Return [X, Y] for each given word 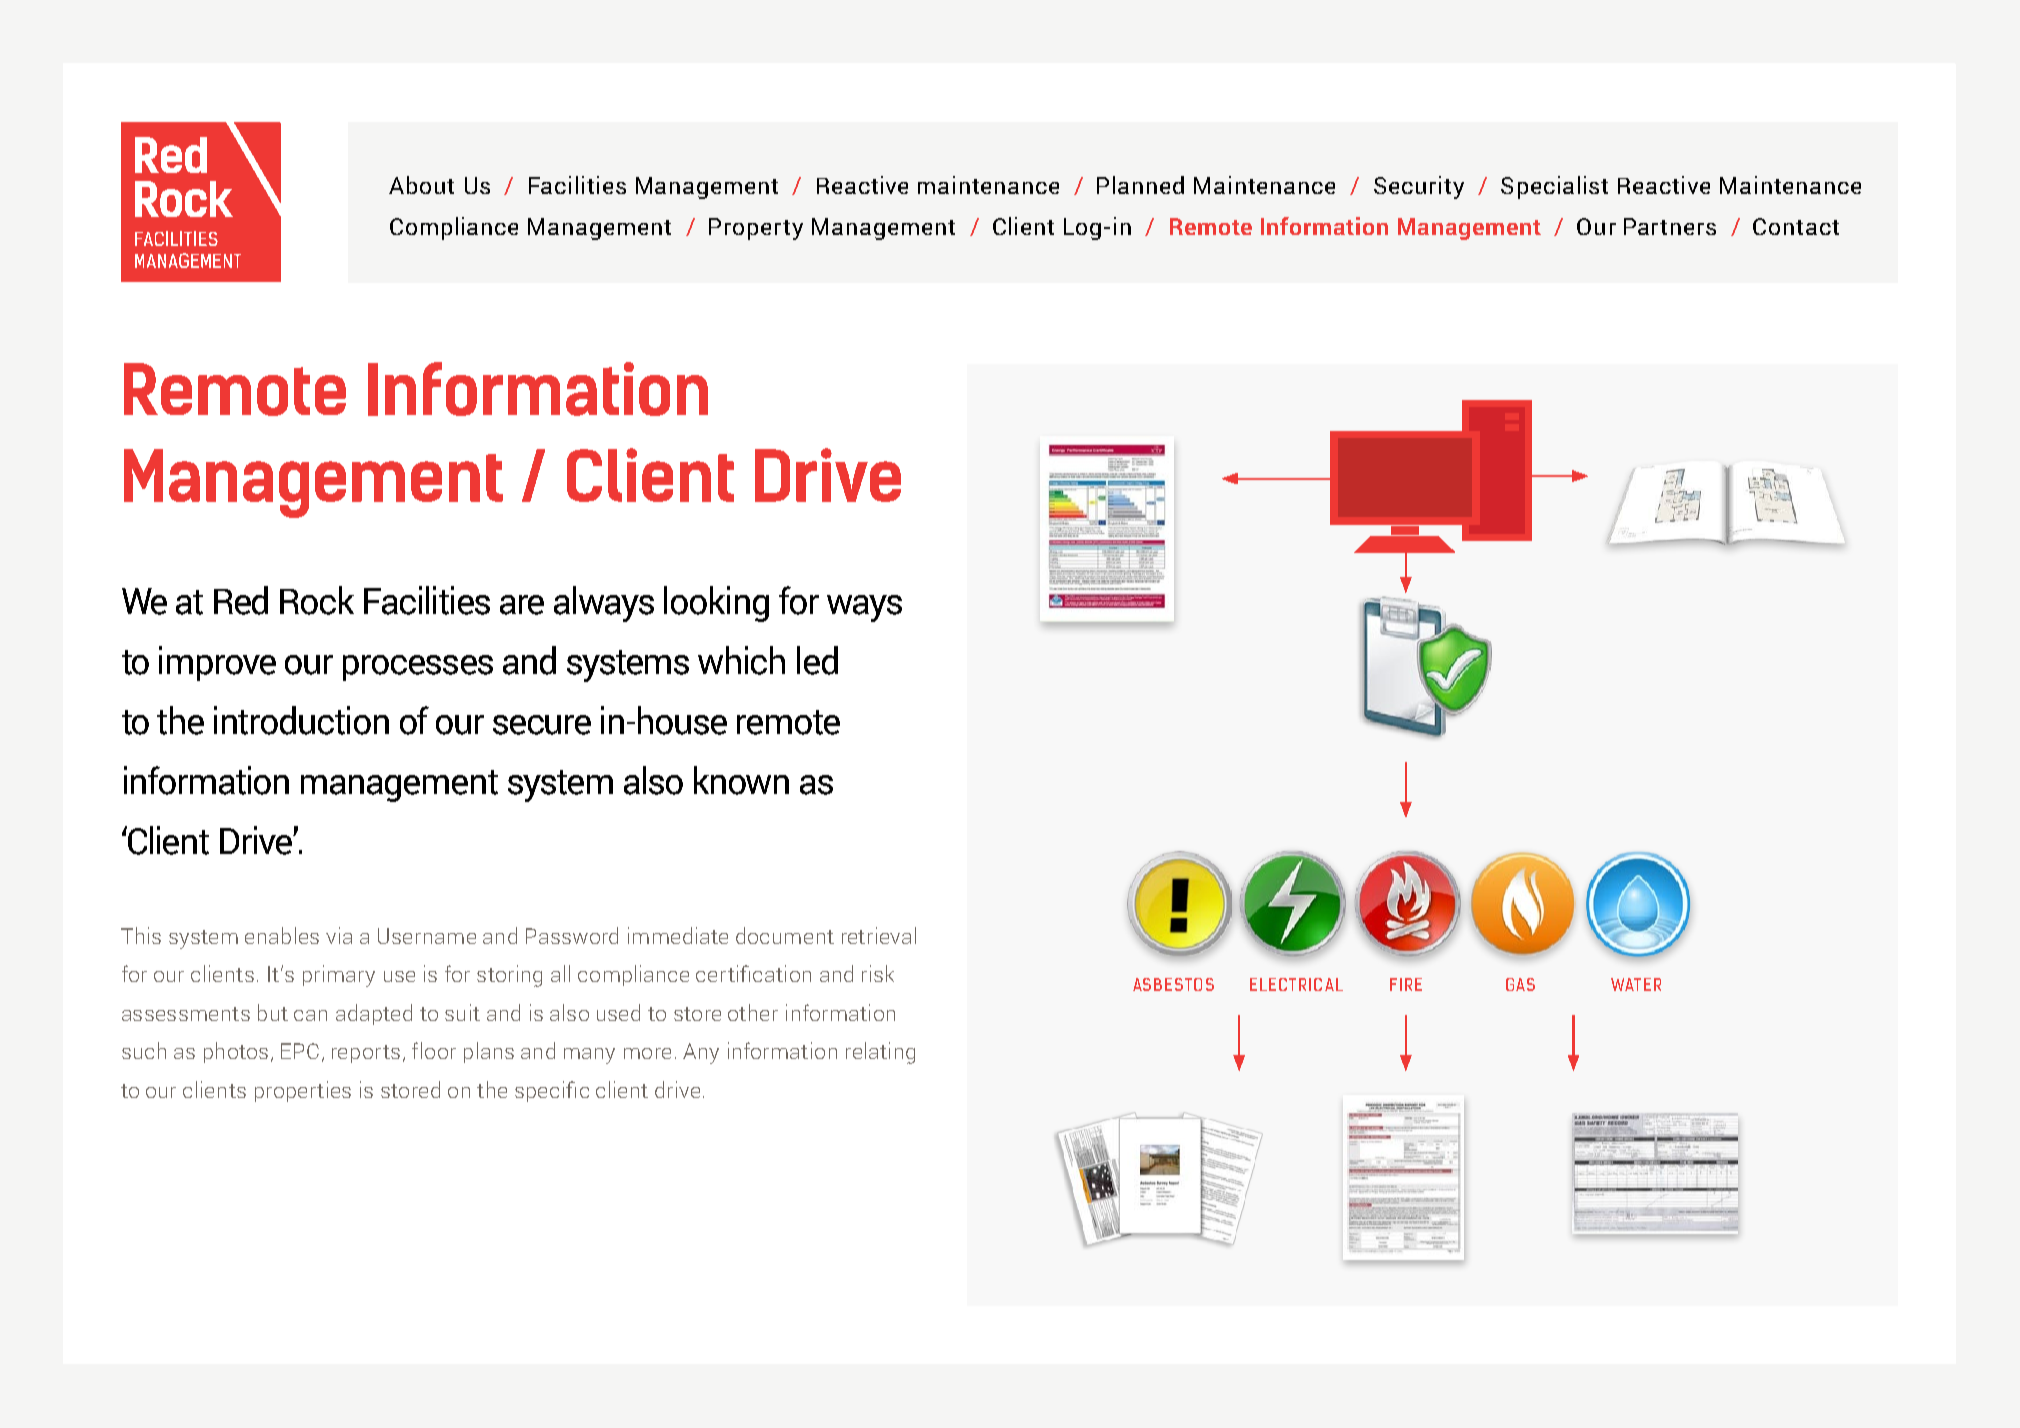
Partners [1670, 226]
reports [366, 1054]
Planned [1140, 185]
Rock [317, 600]
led [817, 660]
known [741, 780]
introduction [301, 720]
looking [716, 604]
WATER [1636, 984]
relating [880, 1053]
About [421, 185]
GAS [1520, 984]
